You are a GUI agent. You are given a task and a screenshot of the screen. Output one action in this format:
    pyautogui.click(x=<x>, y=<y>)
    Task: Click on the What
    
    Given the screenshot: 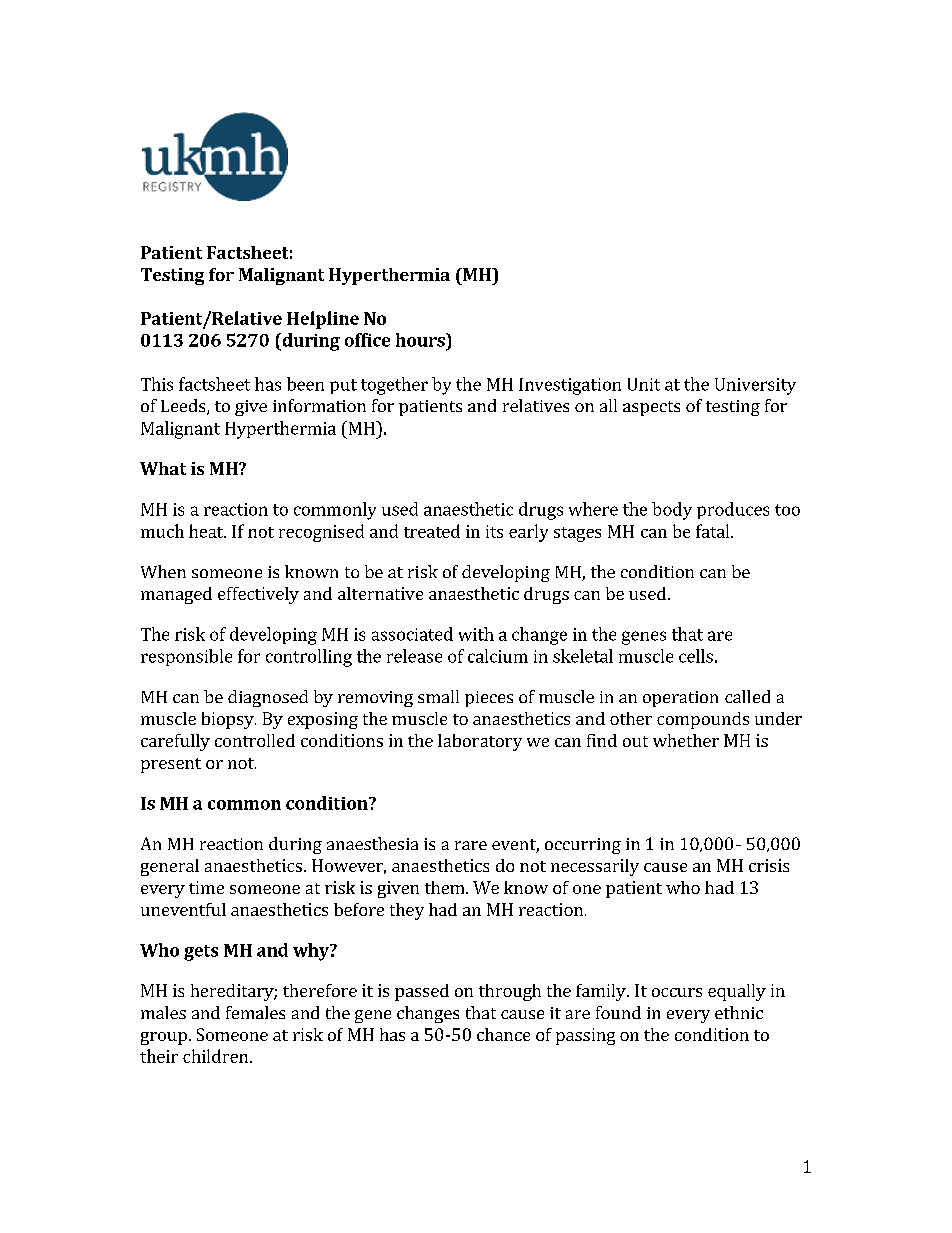 What is the action you would take?
    pyautogui.click(x=163, y=468)
